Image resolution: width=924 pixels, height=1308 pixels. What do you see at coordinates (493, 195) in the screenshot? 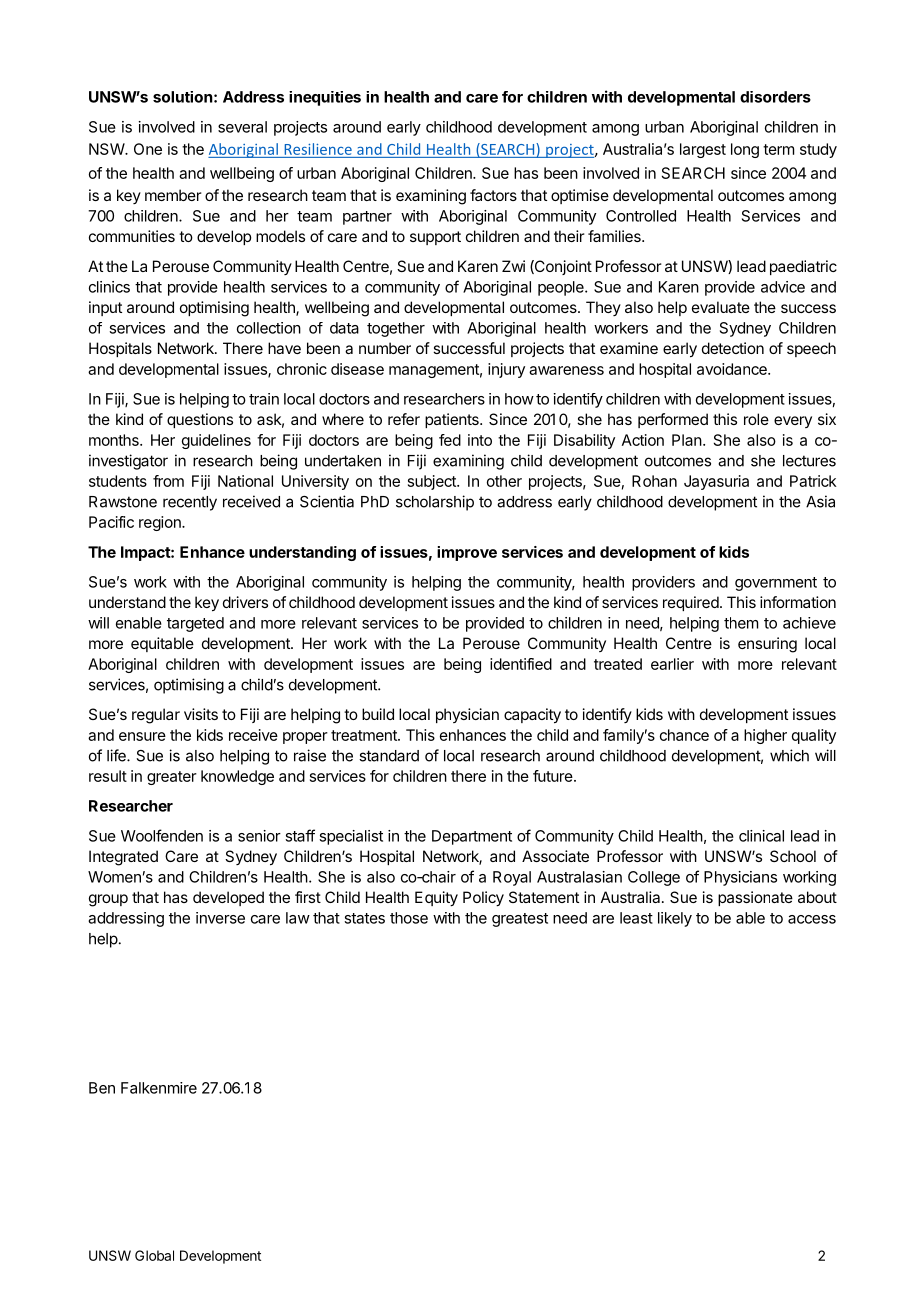
I see `factors` at bounding box center [493, 195].
